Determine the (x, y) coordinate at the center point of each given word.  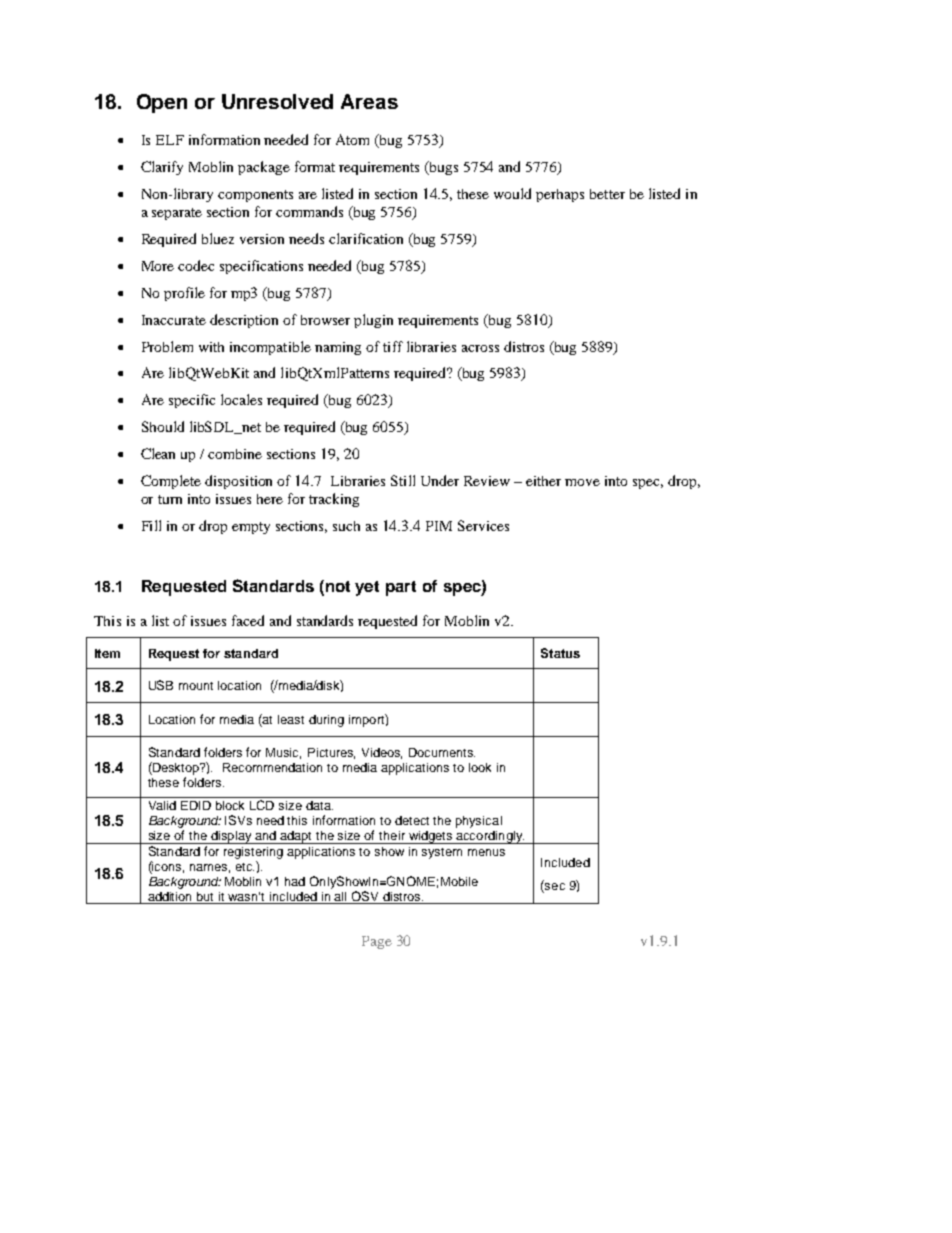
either (543, 481)
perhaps (560, 195)
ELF (170, 140)
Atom (352, 139)
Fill (151, 525)
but (205, 896)
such (346, 526)
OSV (365, 896)
